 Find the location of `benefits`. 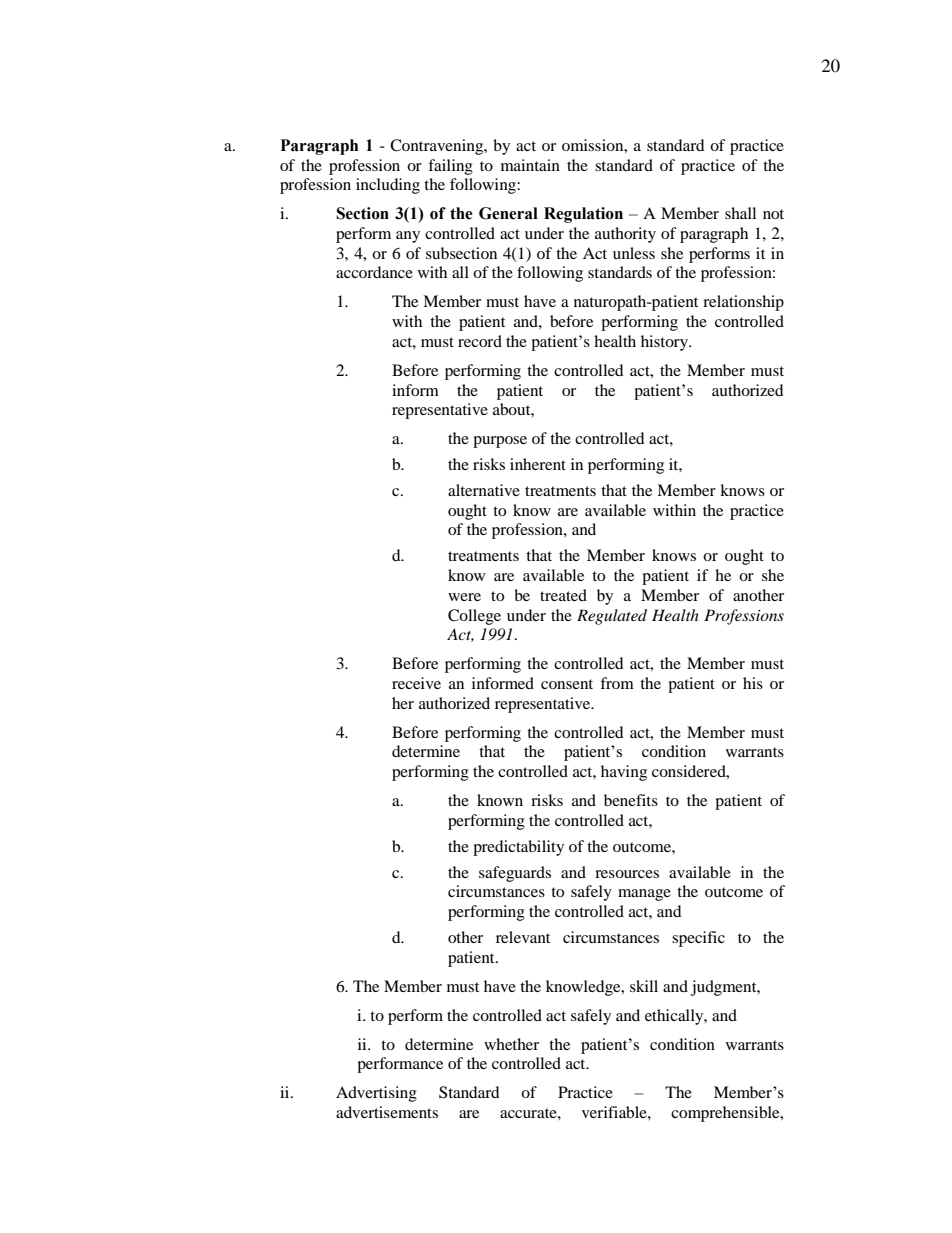

benefits is located at coordinates (631, 800).
